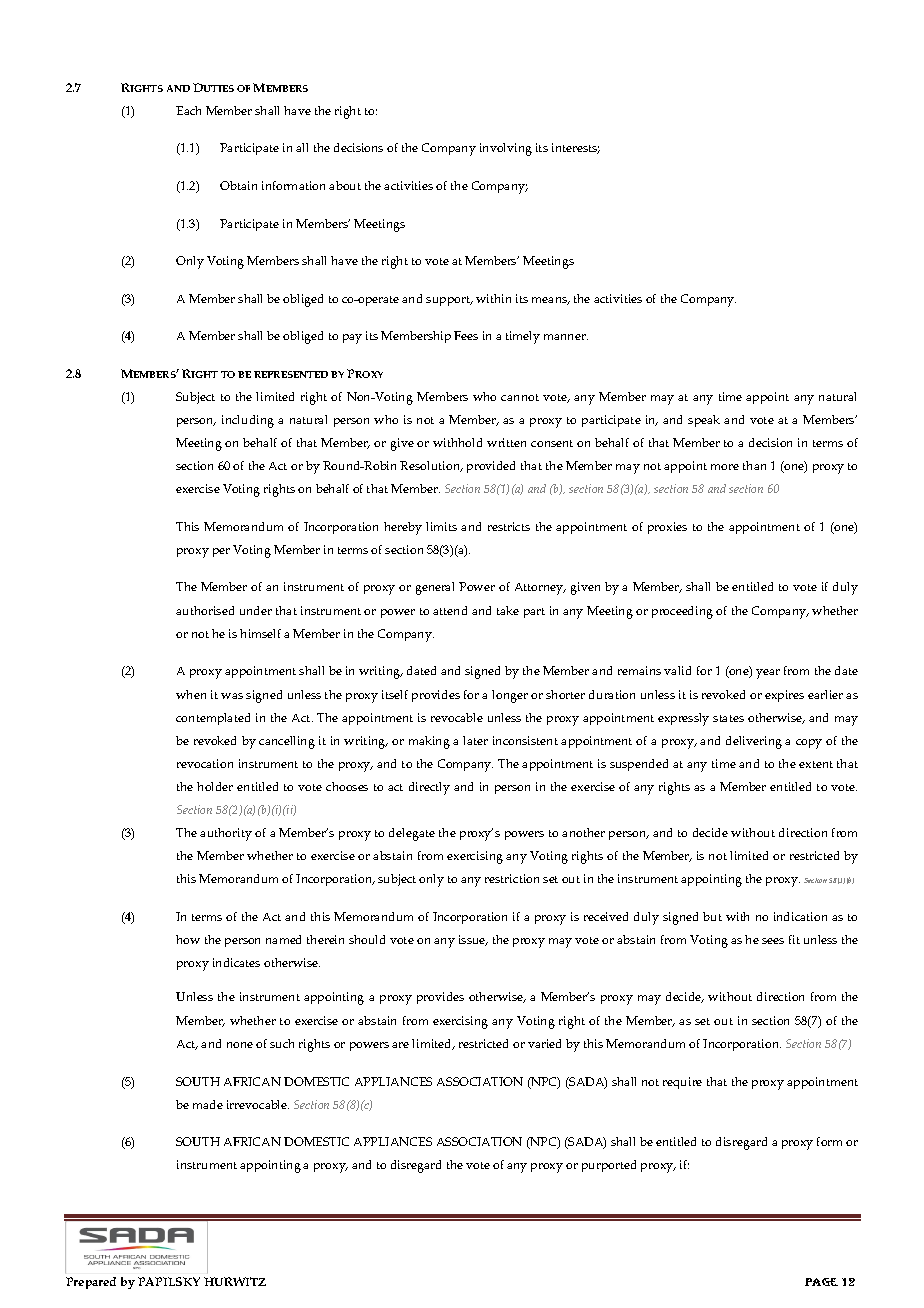  Describe the element at coordinates (188, 939) in the screenshot. I see `how` at that location.
